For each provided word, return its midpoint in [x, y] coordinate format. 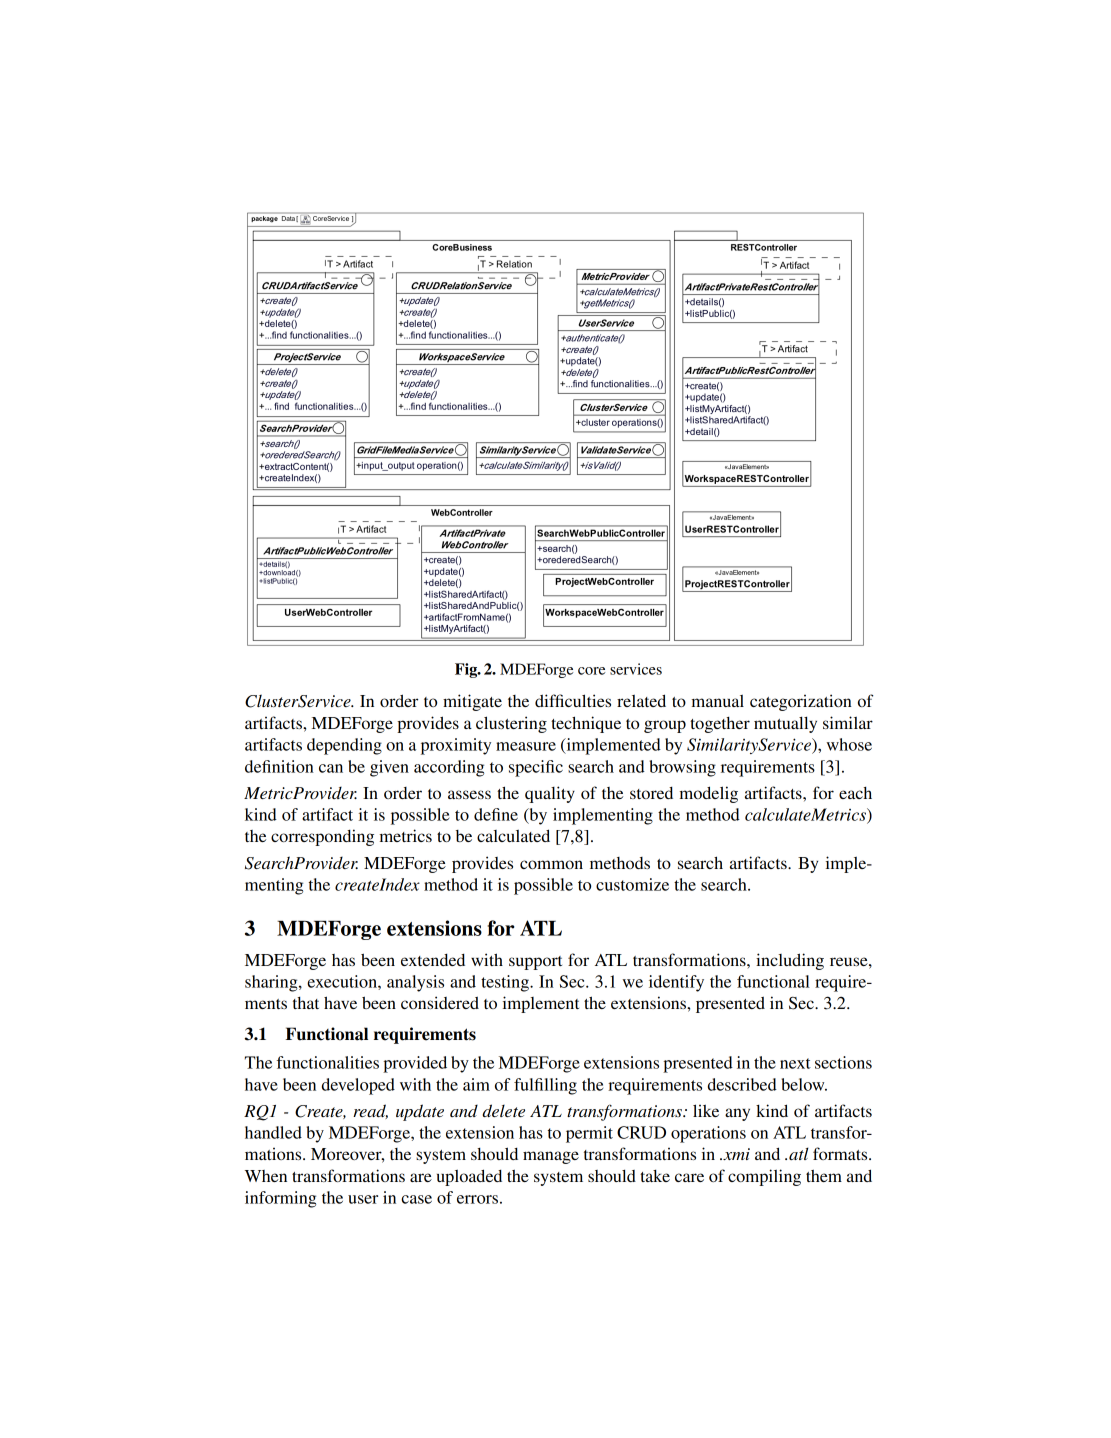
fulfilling [545, 1086]
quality [550, 794]
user [363, 1199]
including [790, 961]
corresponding [322, 837]
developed [358, 1086]
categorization [801, 702]
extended [433, 960]
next [795, 1063]
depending [344, 746]
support [535, 963]
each [855, 793]
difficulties [573, 700]
